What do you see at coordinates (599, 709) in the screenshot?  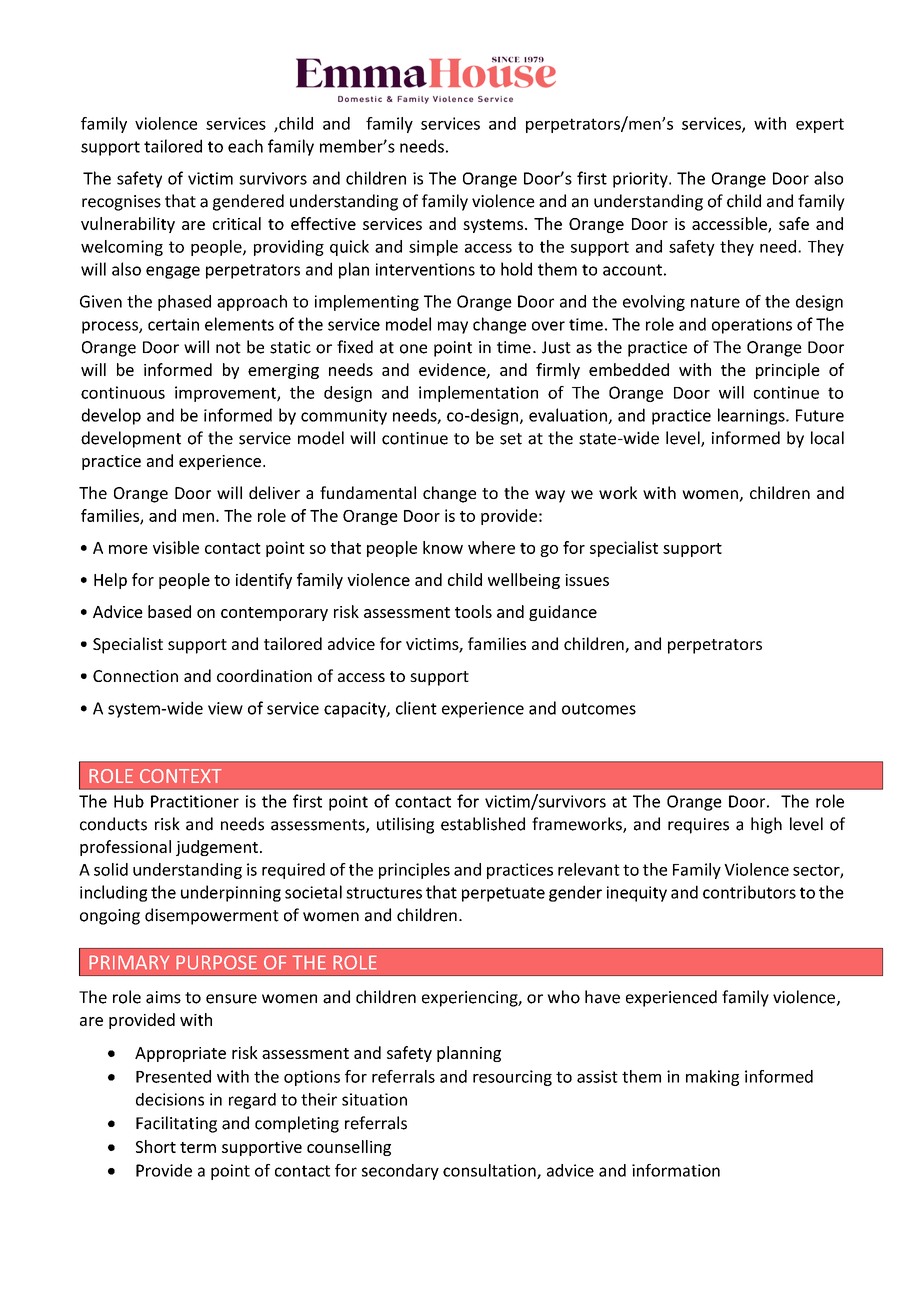 I see `outcomes` at bounding box center [599, 709].
